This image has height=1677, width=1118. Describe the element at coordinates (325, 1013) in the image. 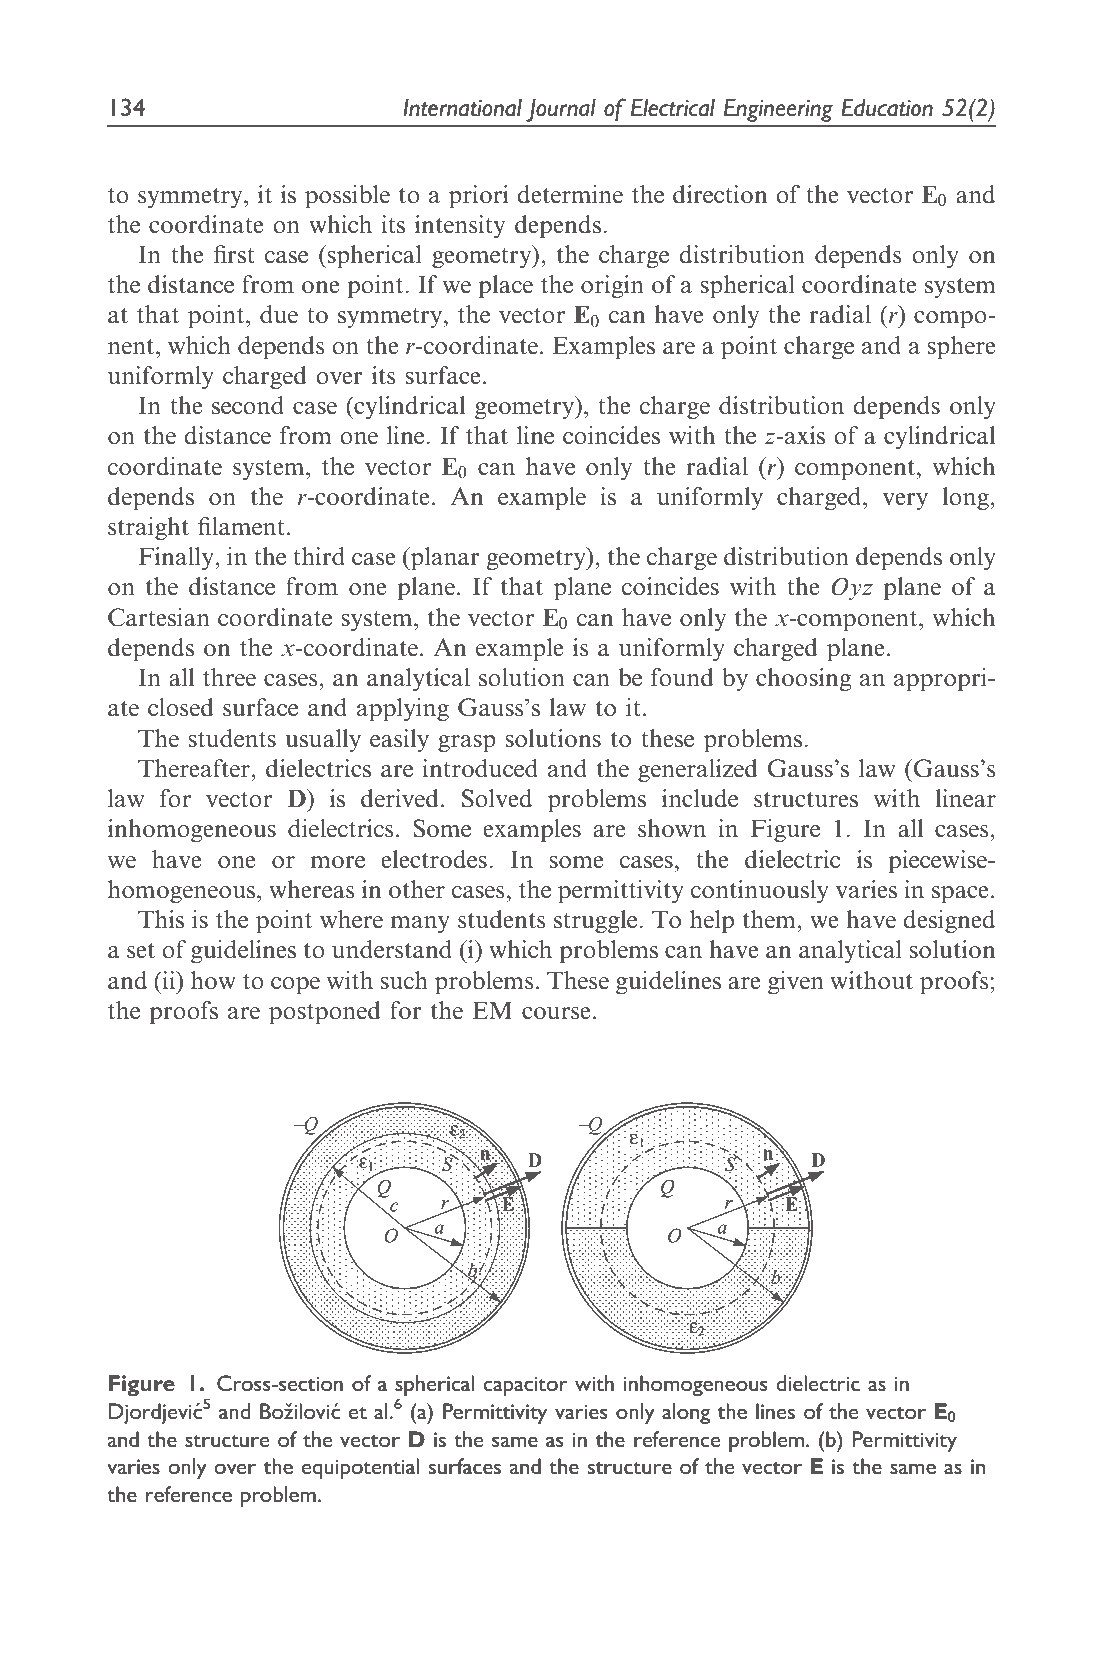

I see `postponed` at that location.
